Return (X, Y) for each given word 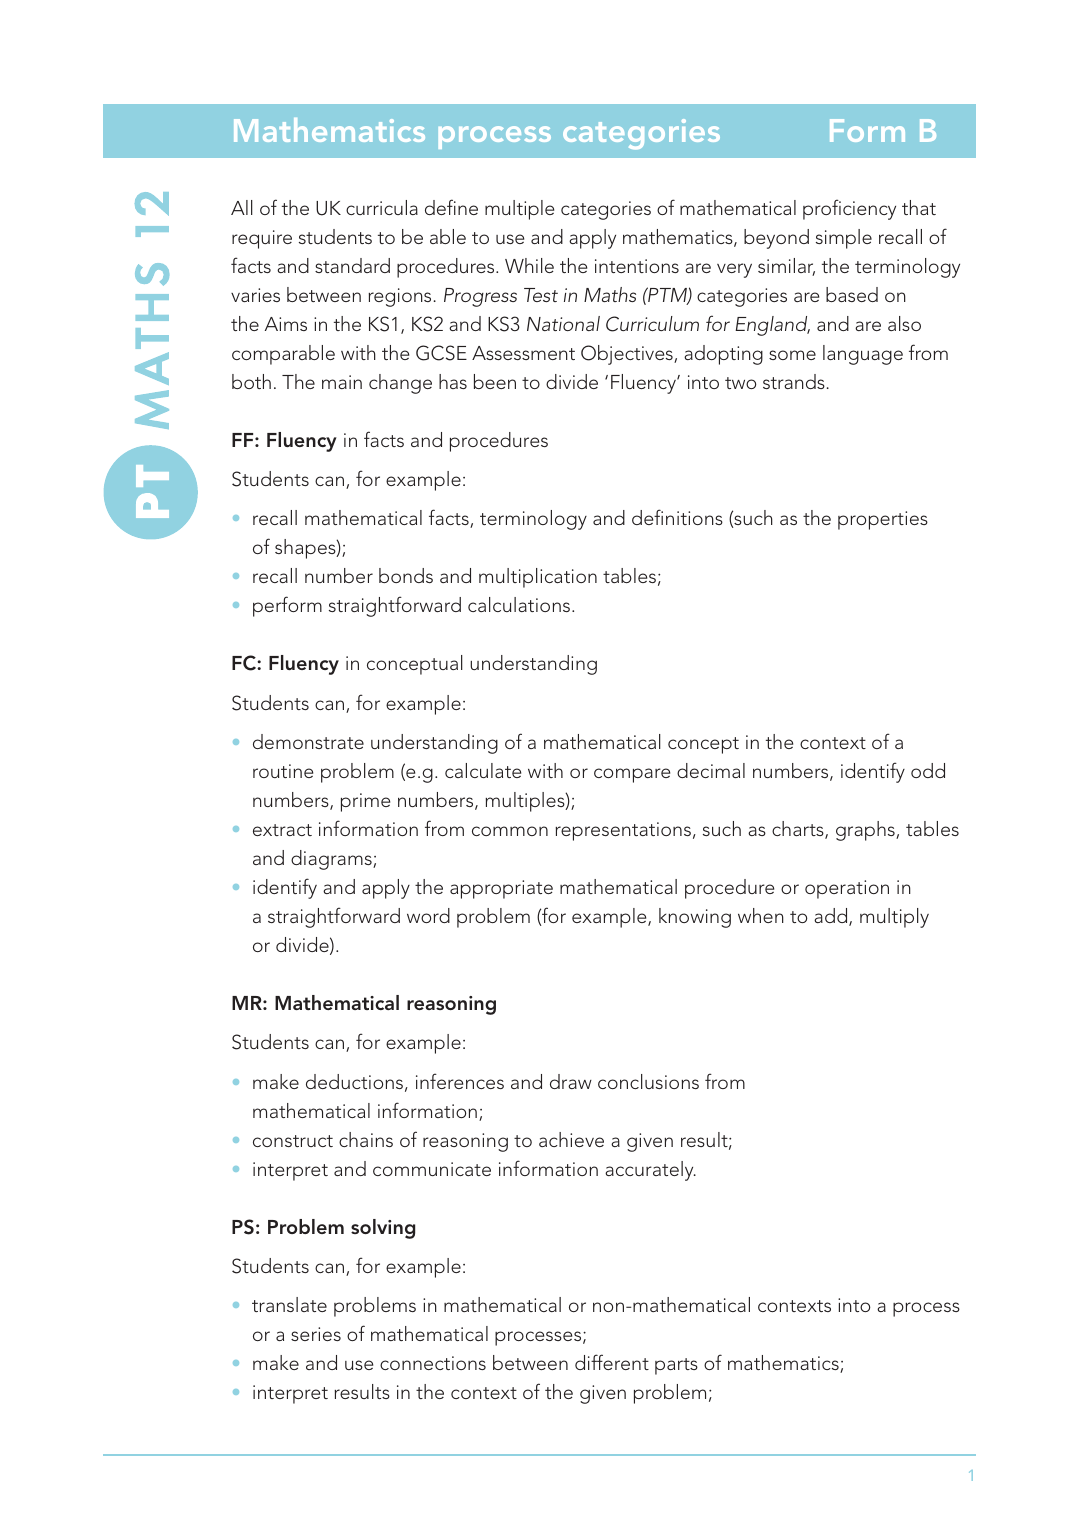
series (316, 1334)
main (342, 382)
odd (928, 770)
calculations (519, 604)
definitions (677, 517)
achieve (571, 1139)
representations (623, 831)
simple (844, 239)
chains (366, 1139)
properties (883, 520)
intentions (637, 266)
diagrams (332, 860)
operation (847, 889)
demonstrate (308, 741)
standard (352, 265)
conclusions (648, 1081)
